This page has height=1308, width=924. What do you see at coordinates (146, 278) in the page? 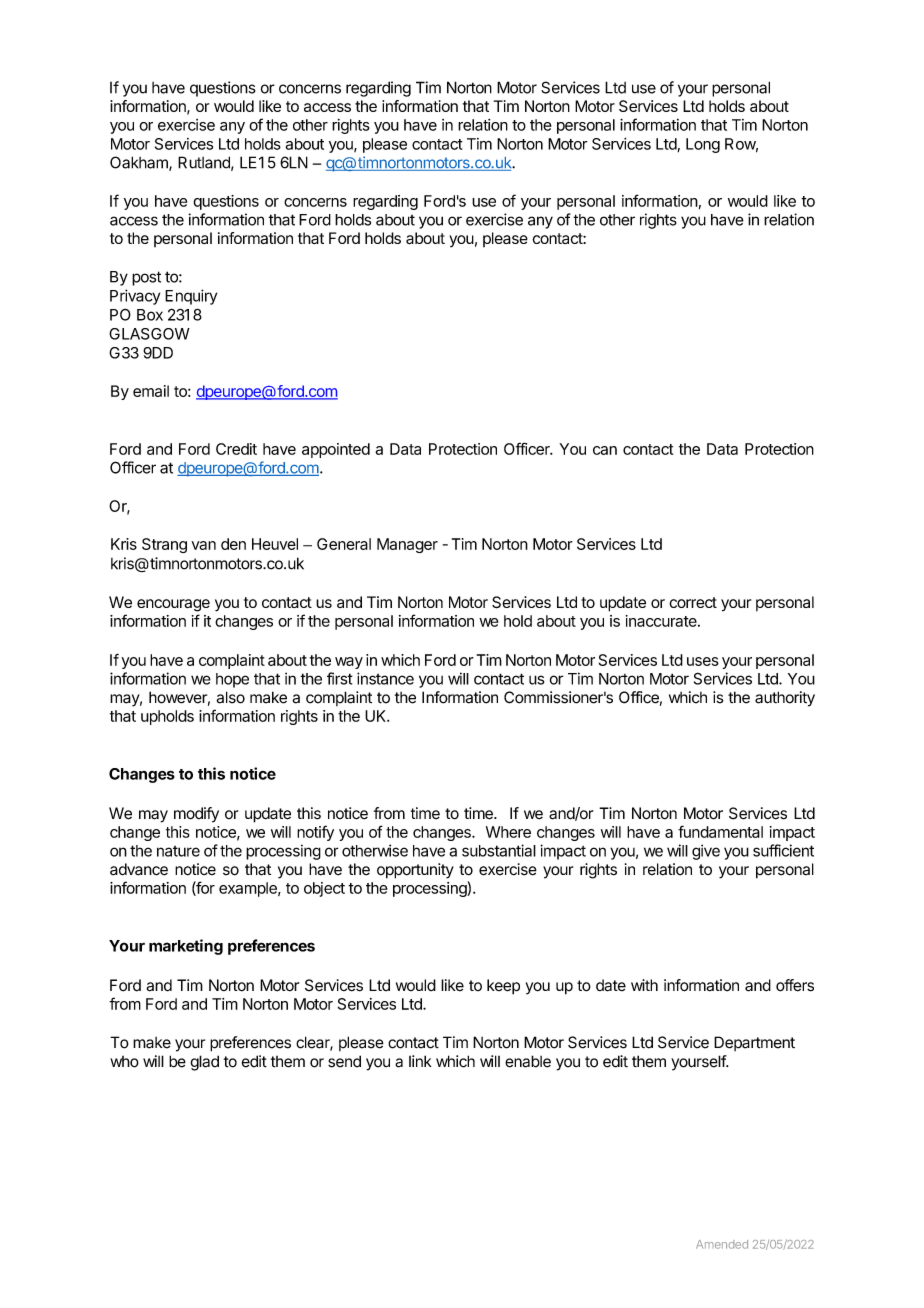
I see `post` at bounding box center [146, 278].
